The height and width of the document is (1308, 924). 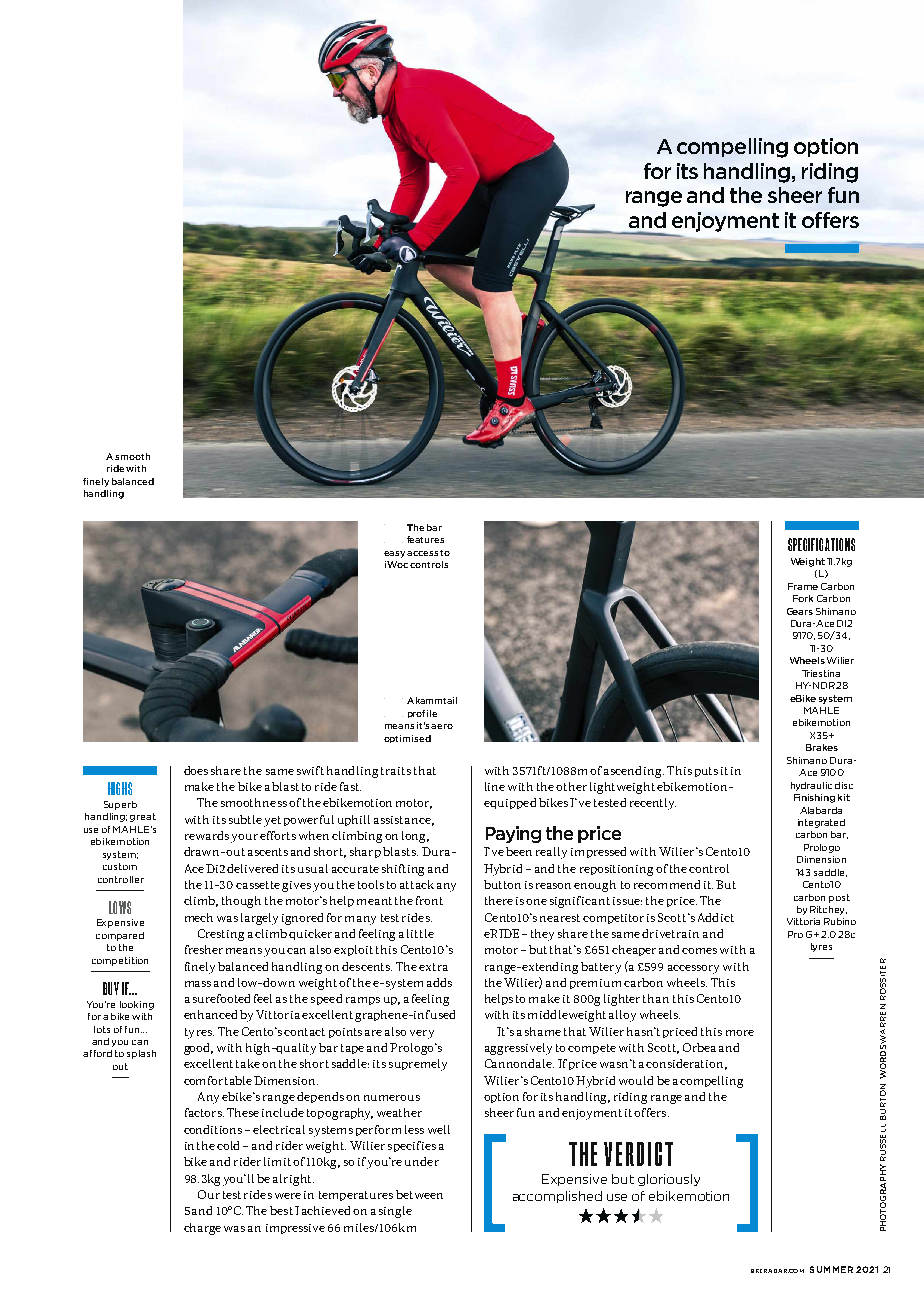 I want to click on very, so click(x=422, y=1034).
